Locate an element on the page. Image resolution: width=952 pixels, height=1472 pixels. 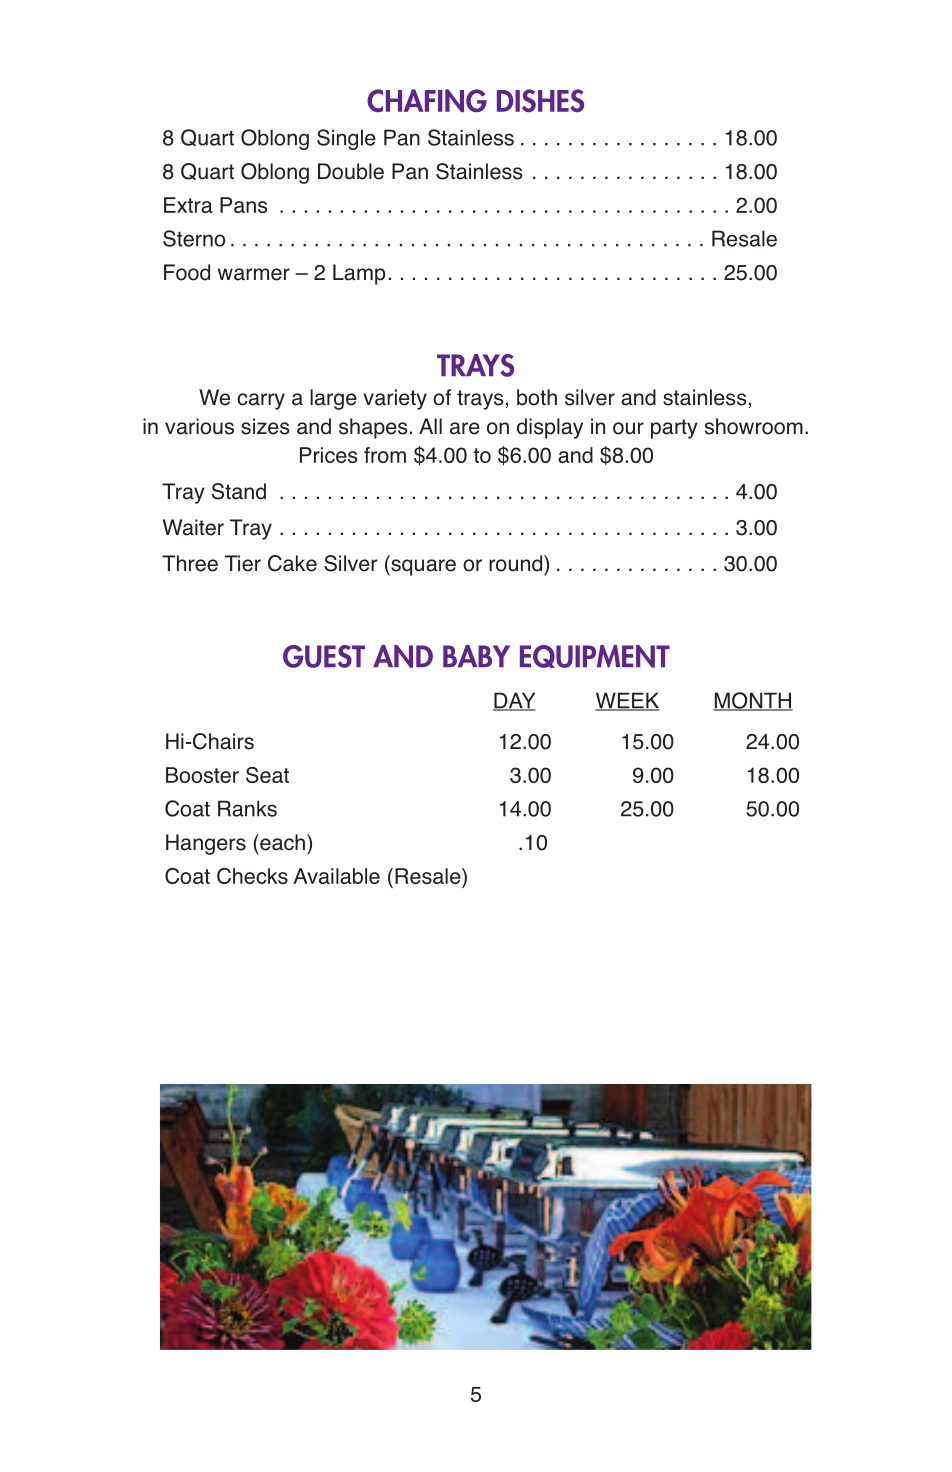
each is located at coordinates (281, 842).
